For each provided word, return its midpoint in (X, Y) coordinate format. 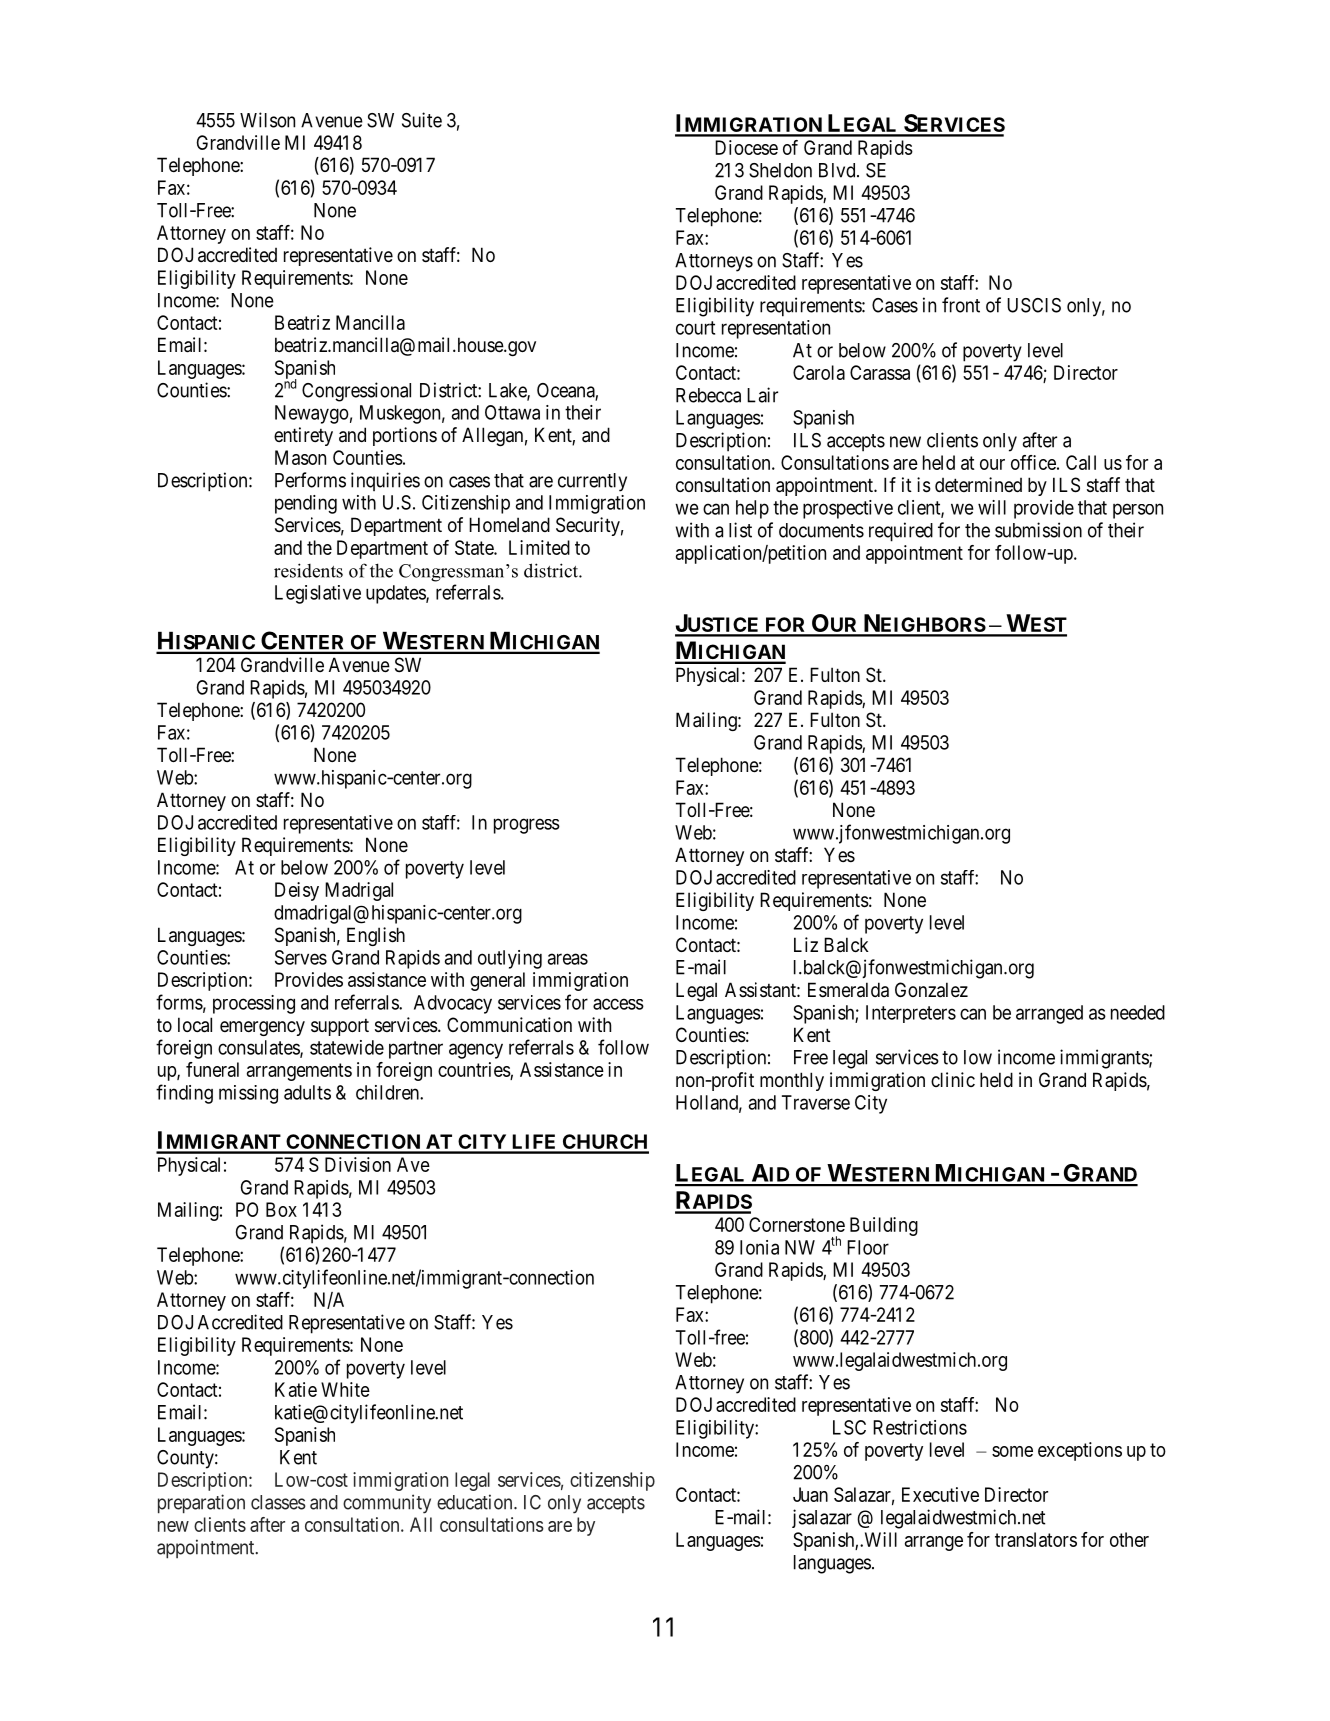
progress (527, 826)
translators (1036, 1539)
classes (278, 1502)
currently (592, 482)
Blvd (838, 170)
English (376, 936)
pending (306, 504)
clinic (953, 1079)
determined (978, 484)
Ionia (759, 1247)
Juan (810, 1494)
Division (358, 1164)
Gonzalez (931, 990)
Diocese (746, 147)
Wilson (267, 120)
